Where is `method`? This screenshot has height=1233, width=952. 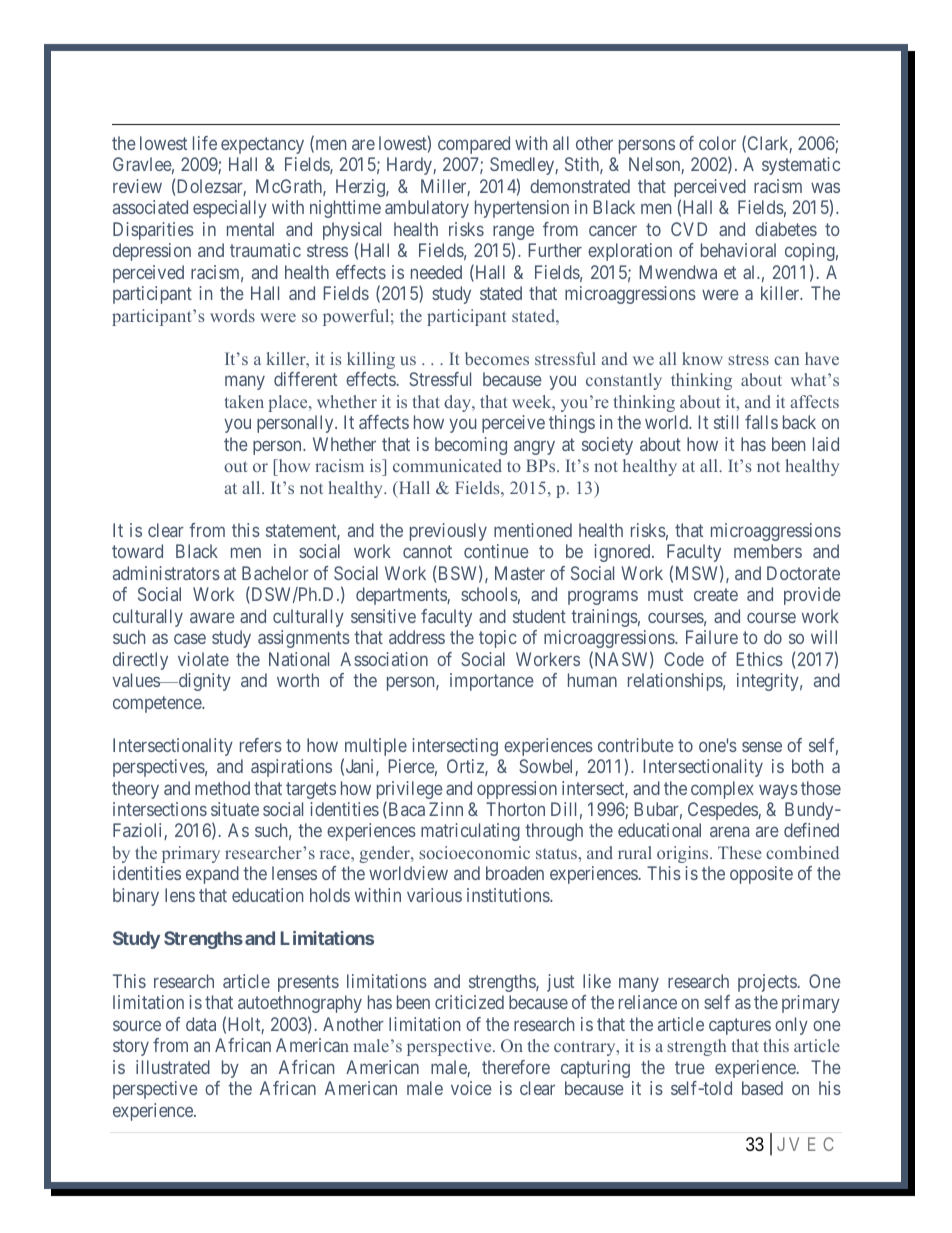 method is located at coordinates (222, 788).
